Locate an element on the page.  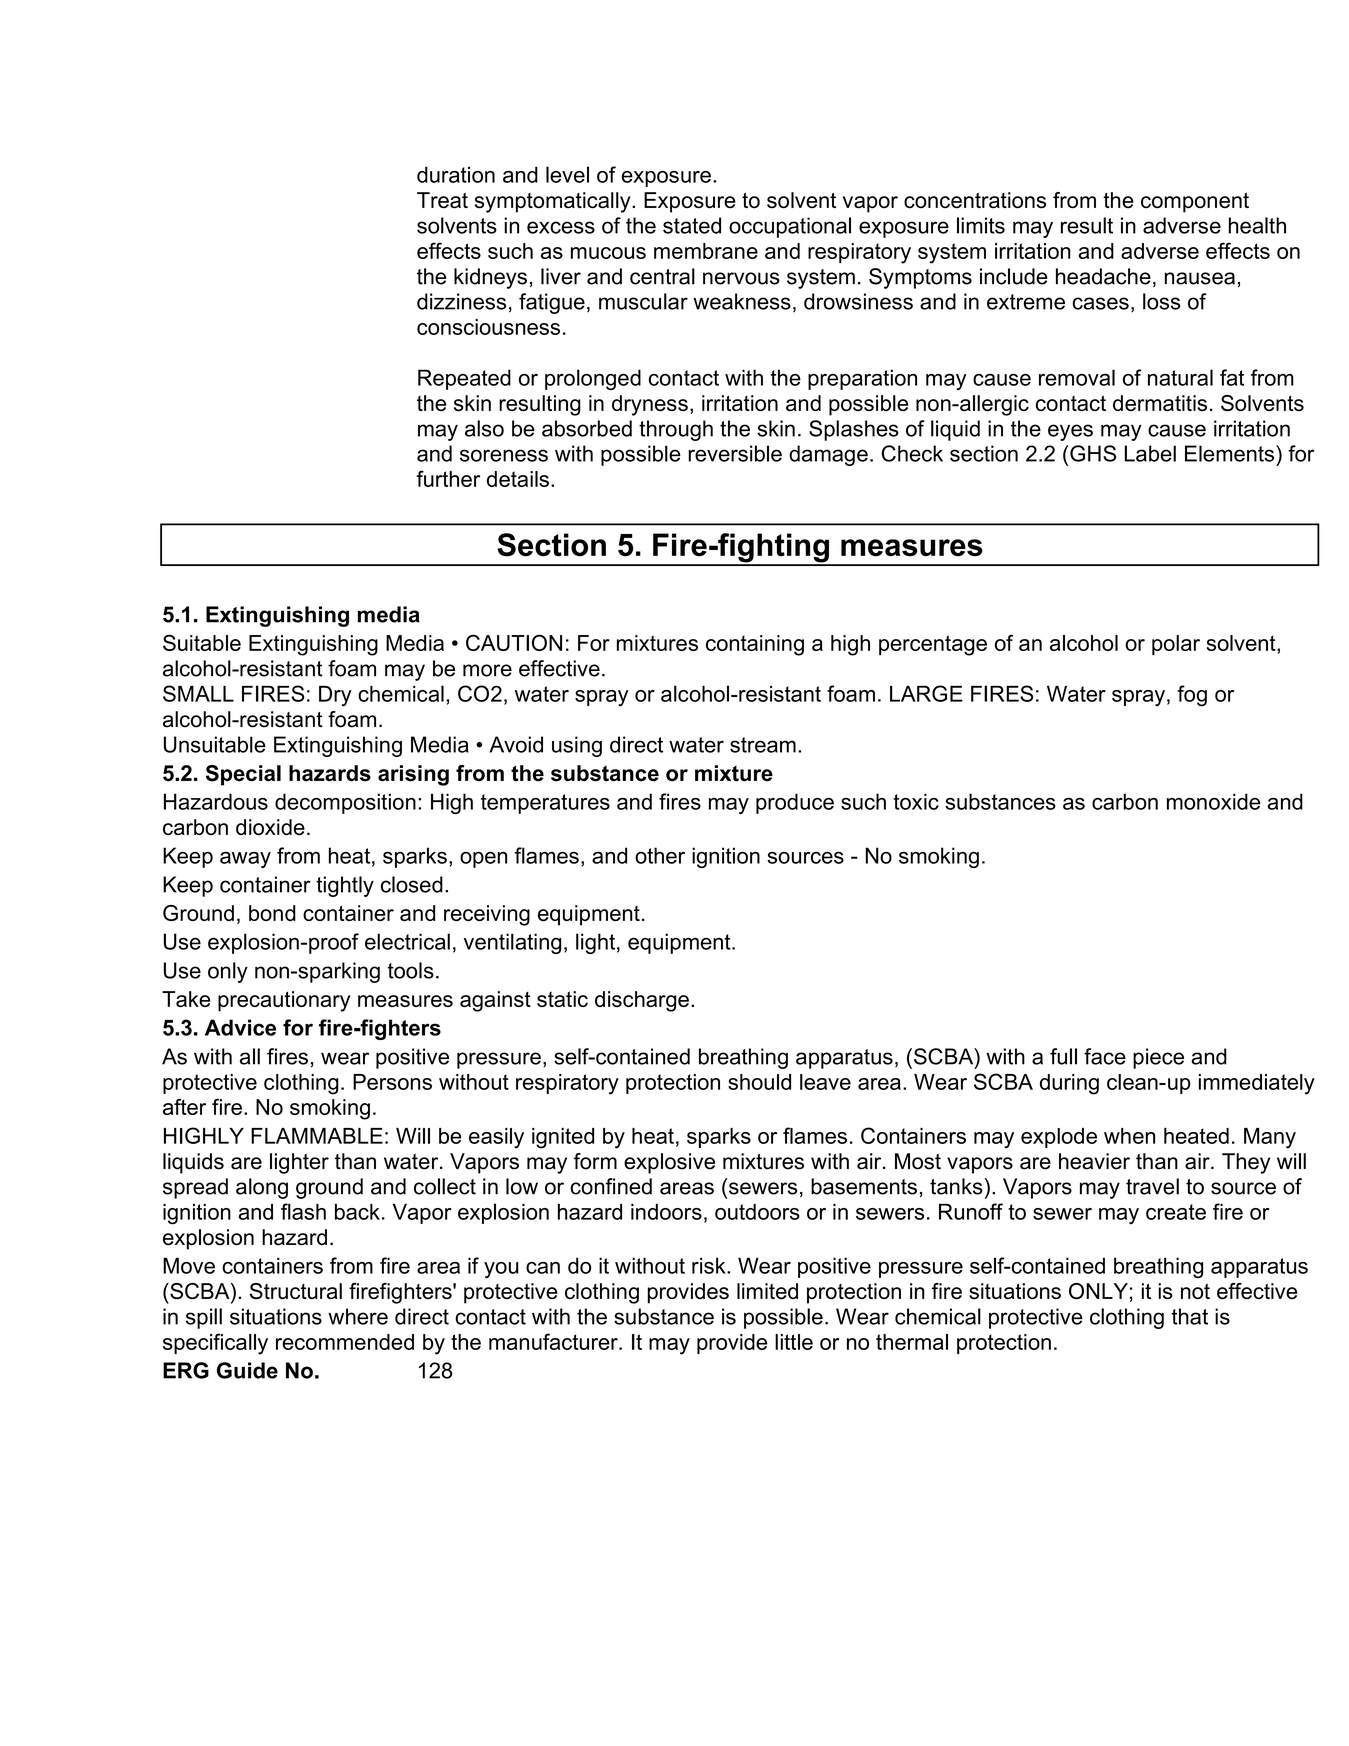
Advice is located at coordinates (240, 1027).
